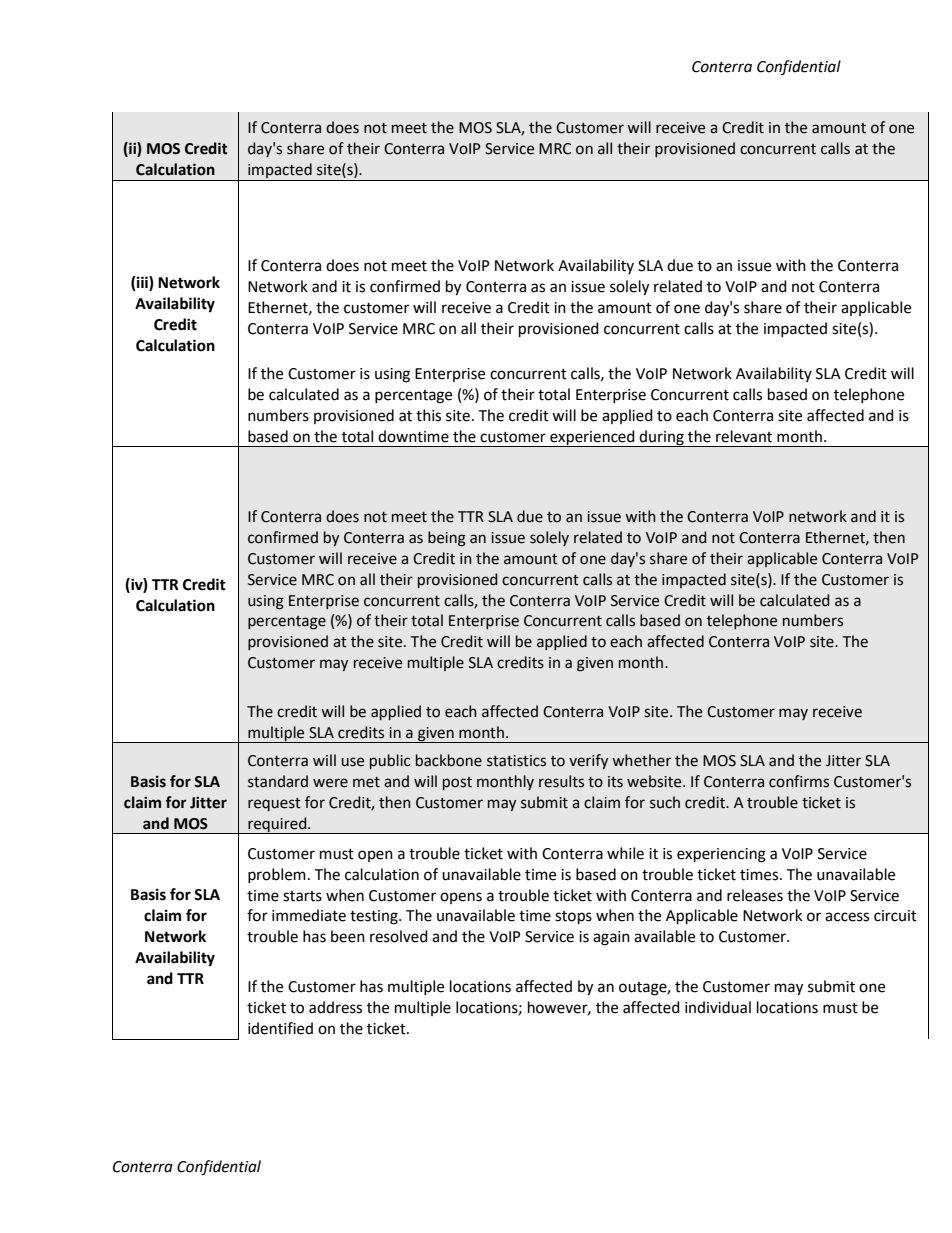 This screenshot has width=952, height=1233. Describe the element at coordinates (718, 1007) in the screenshot. I see `individual` at that location.
